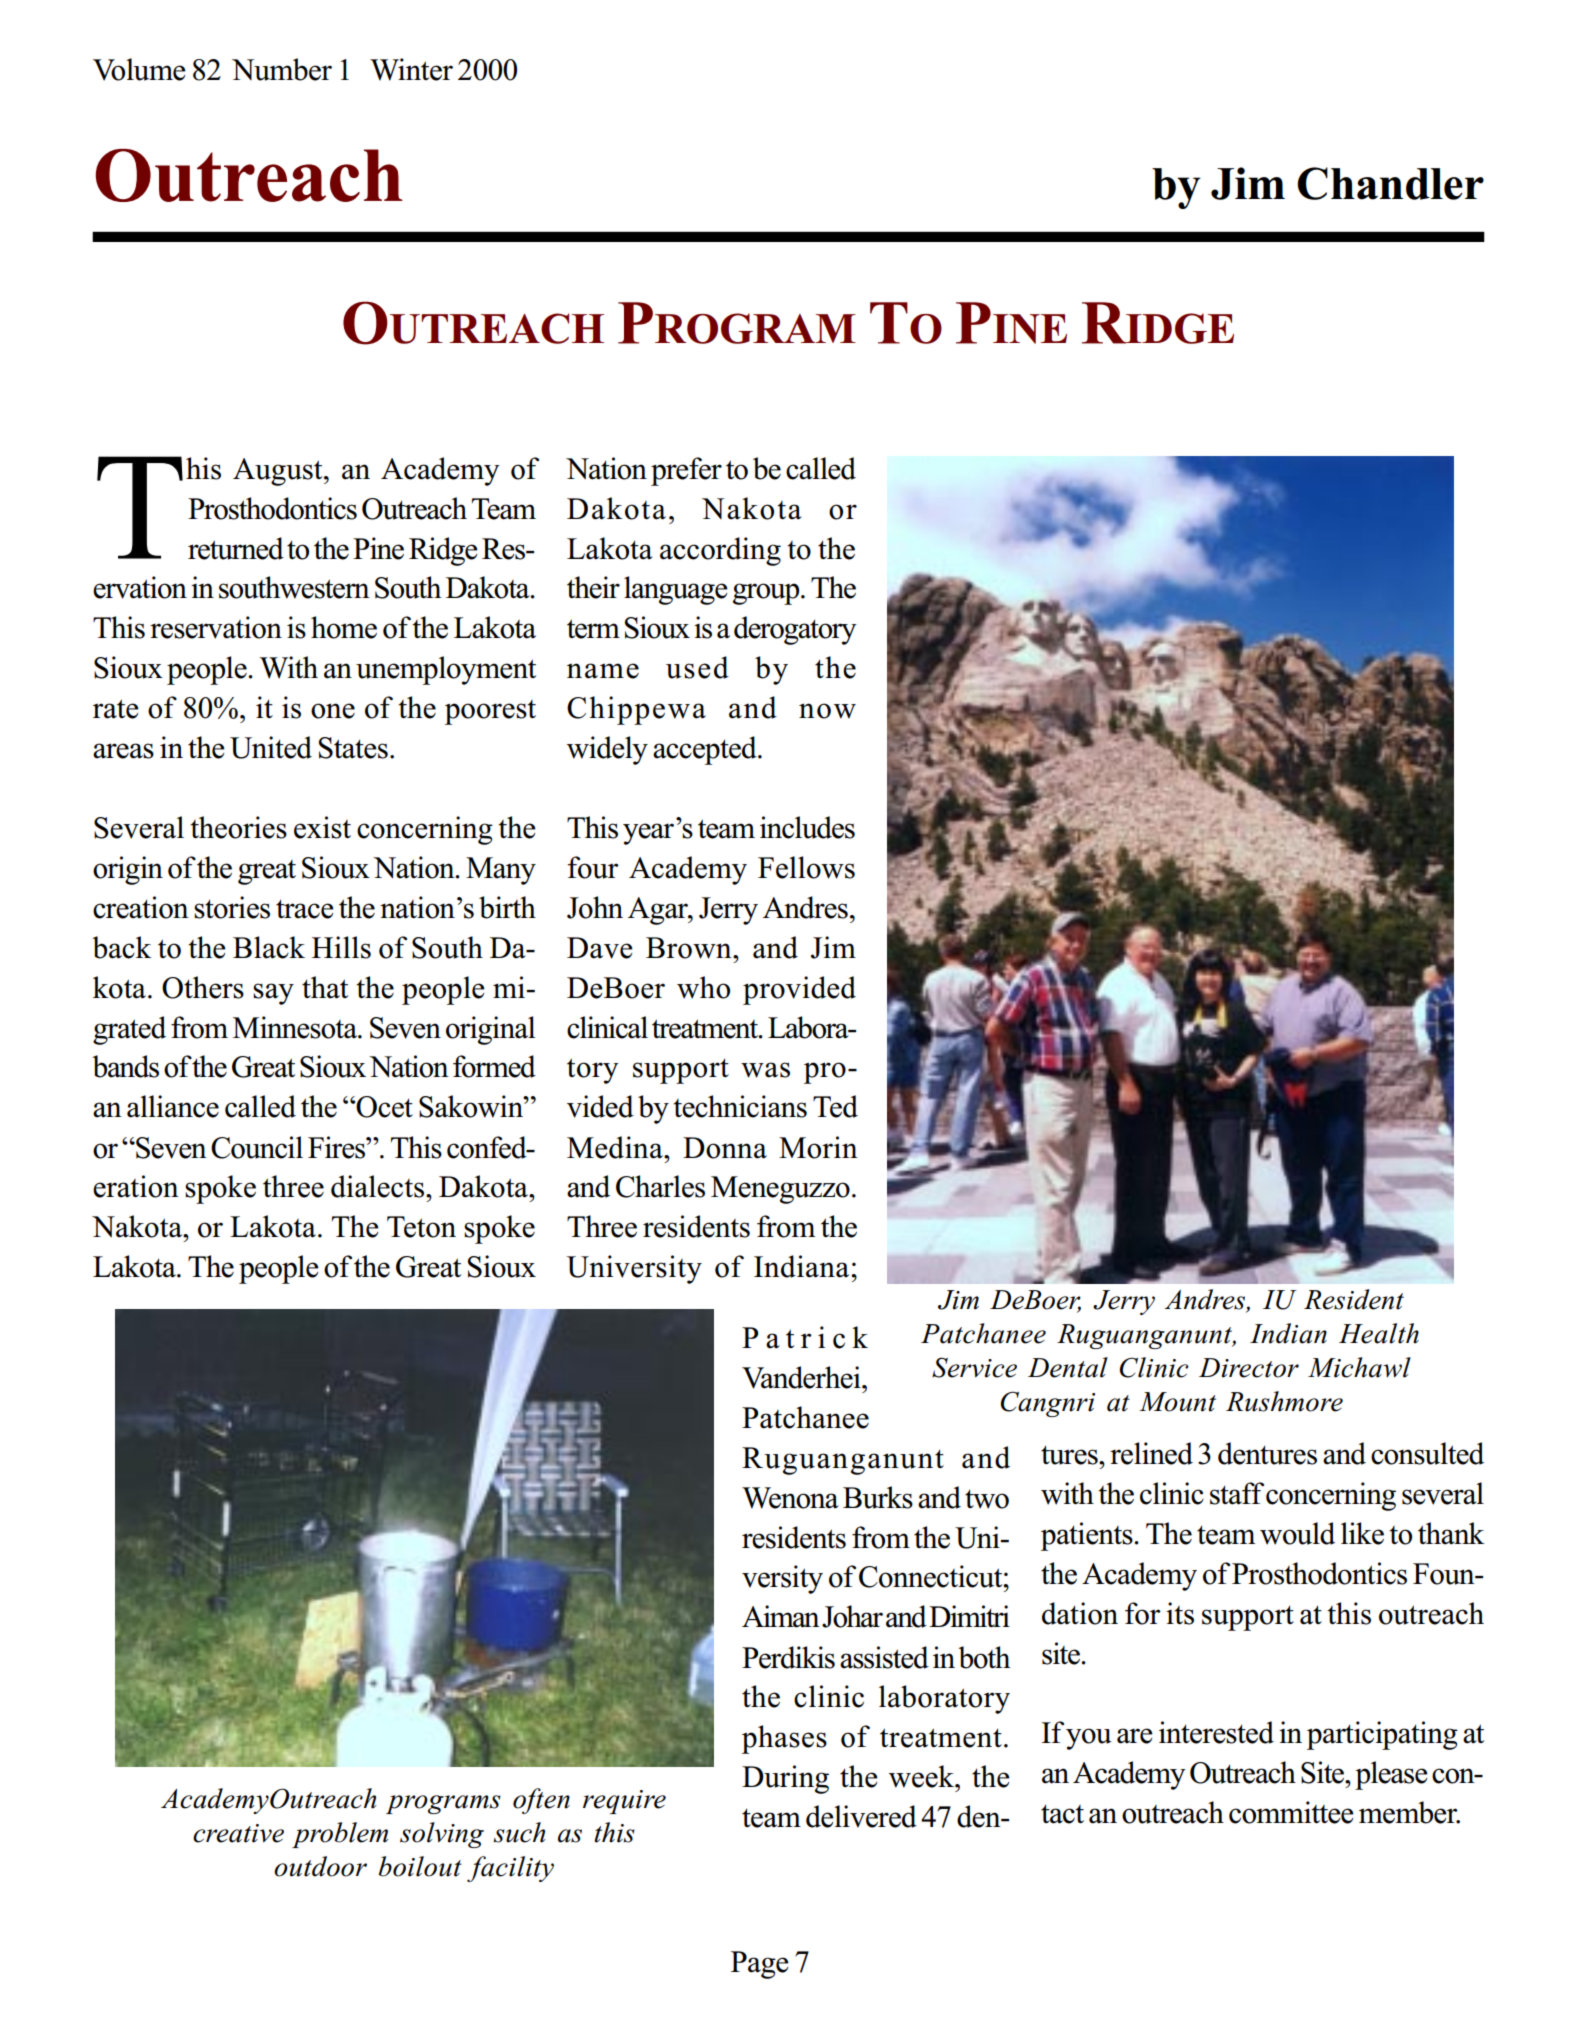  I want to click on was, so click(765, 1070).
